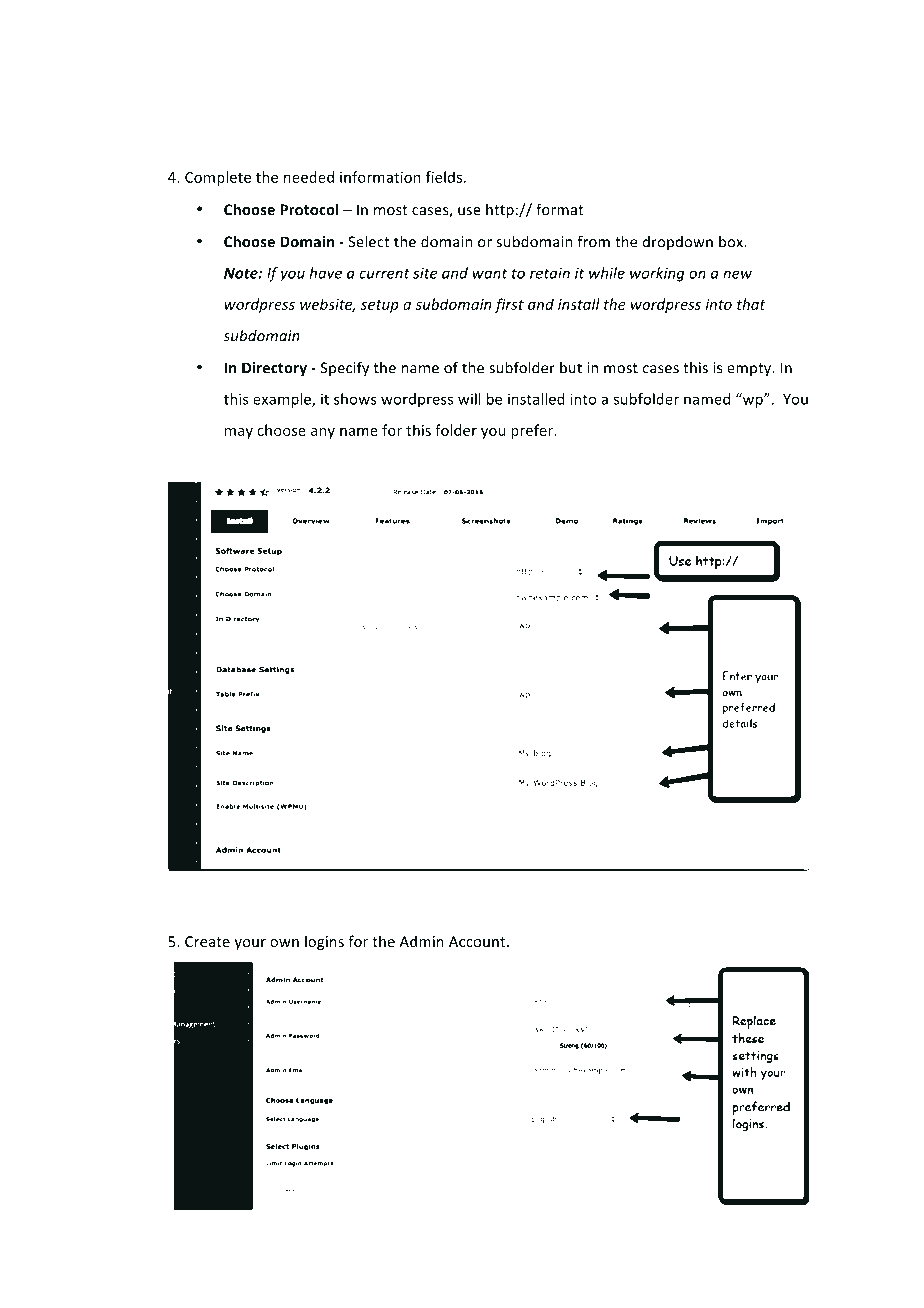  I want to click on empty, so click(750, 369).
